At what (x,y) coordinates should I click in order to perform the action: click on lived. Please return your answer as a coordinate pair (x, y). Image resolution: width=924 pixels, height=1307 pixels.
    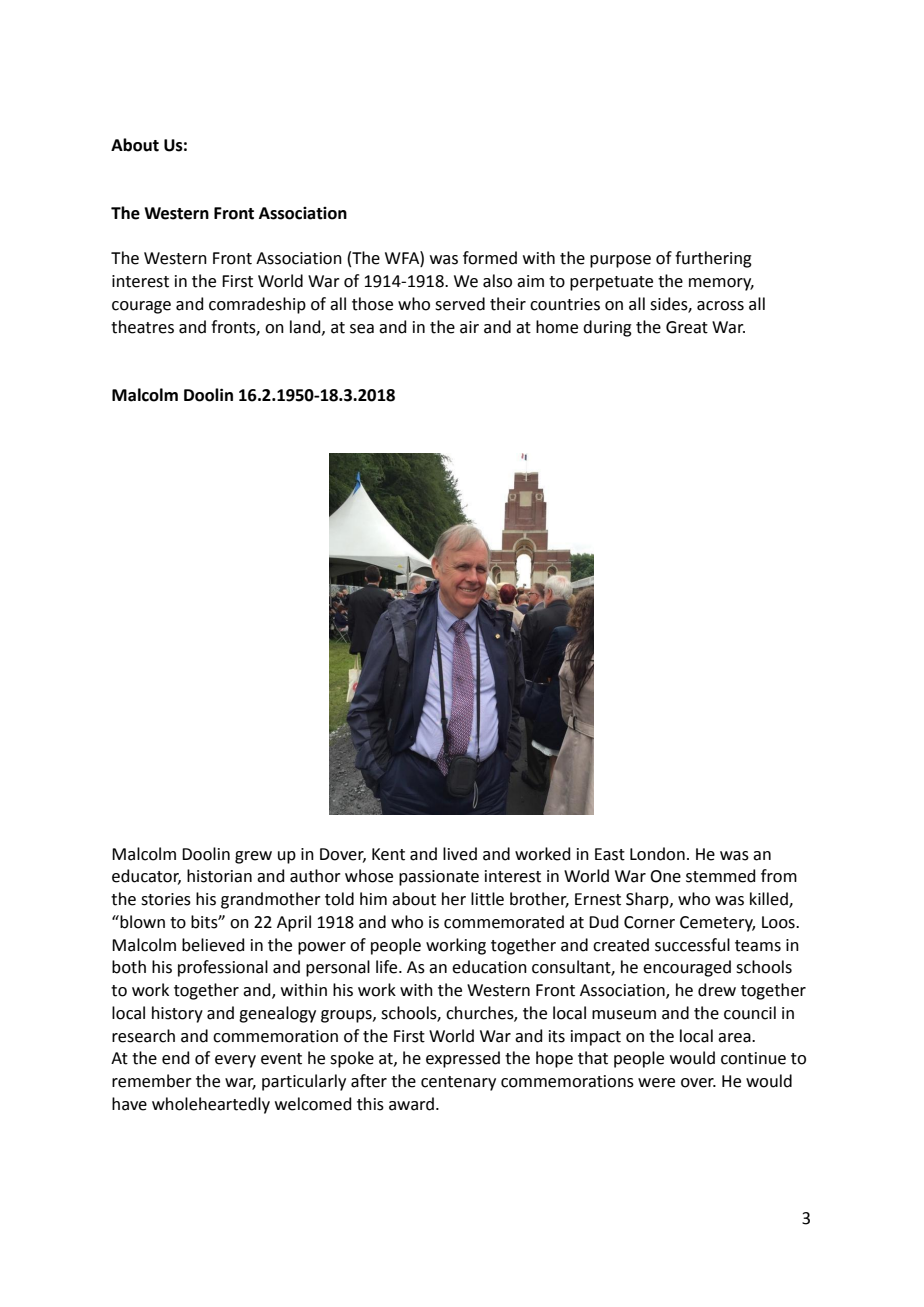
    Looking at the image, I should click on (460, 854).
